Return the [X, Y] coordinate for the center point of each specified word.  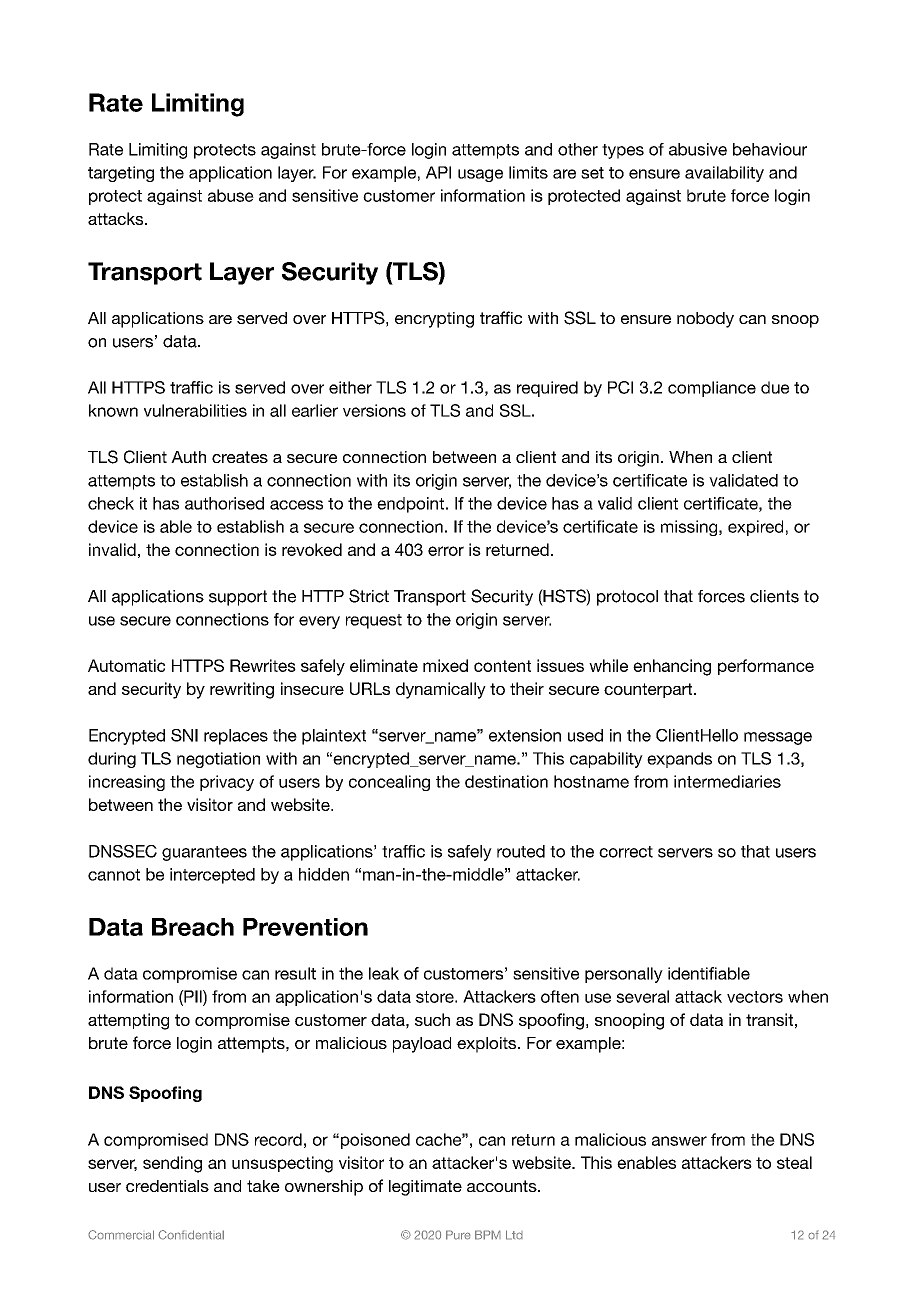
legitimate [425, 1188]
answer [679, 1141]
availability [724, 174]
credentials [167, 1186]
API [438, 172]
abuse [231, 195]
